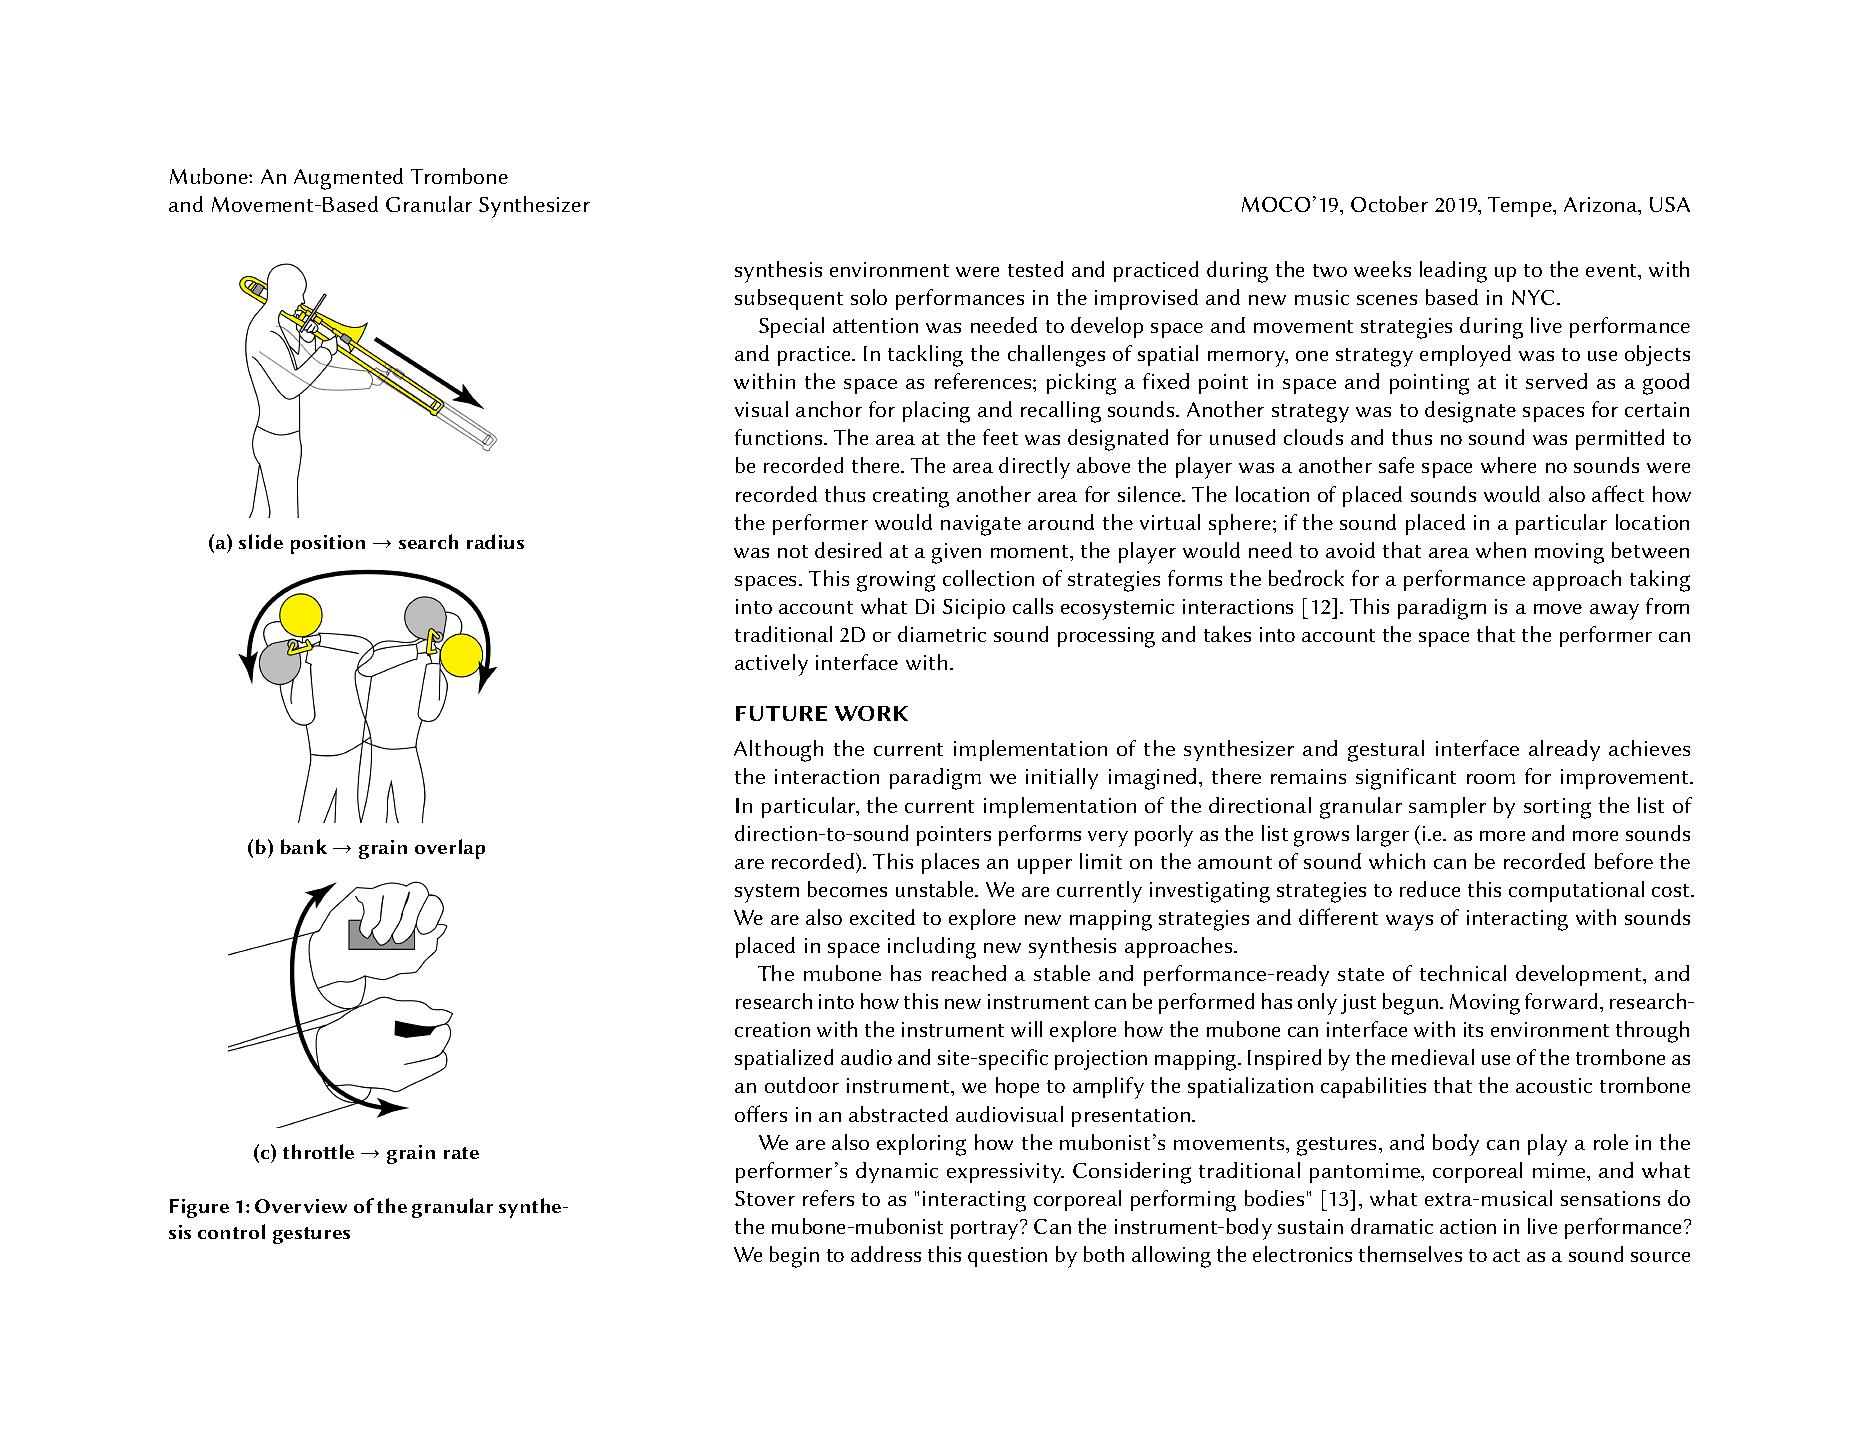 This screenshot has height=1438, width=1860. Describe the element at coordinates (956, 553) in the screenshot. I see `given` at that location.
